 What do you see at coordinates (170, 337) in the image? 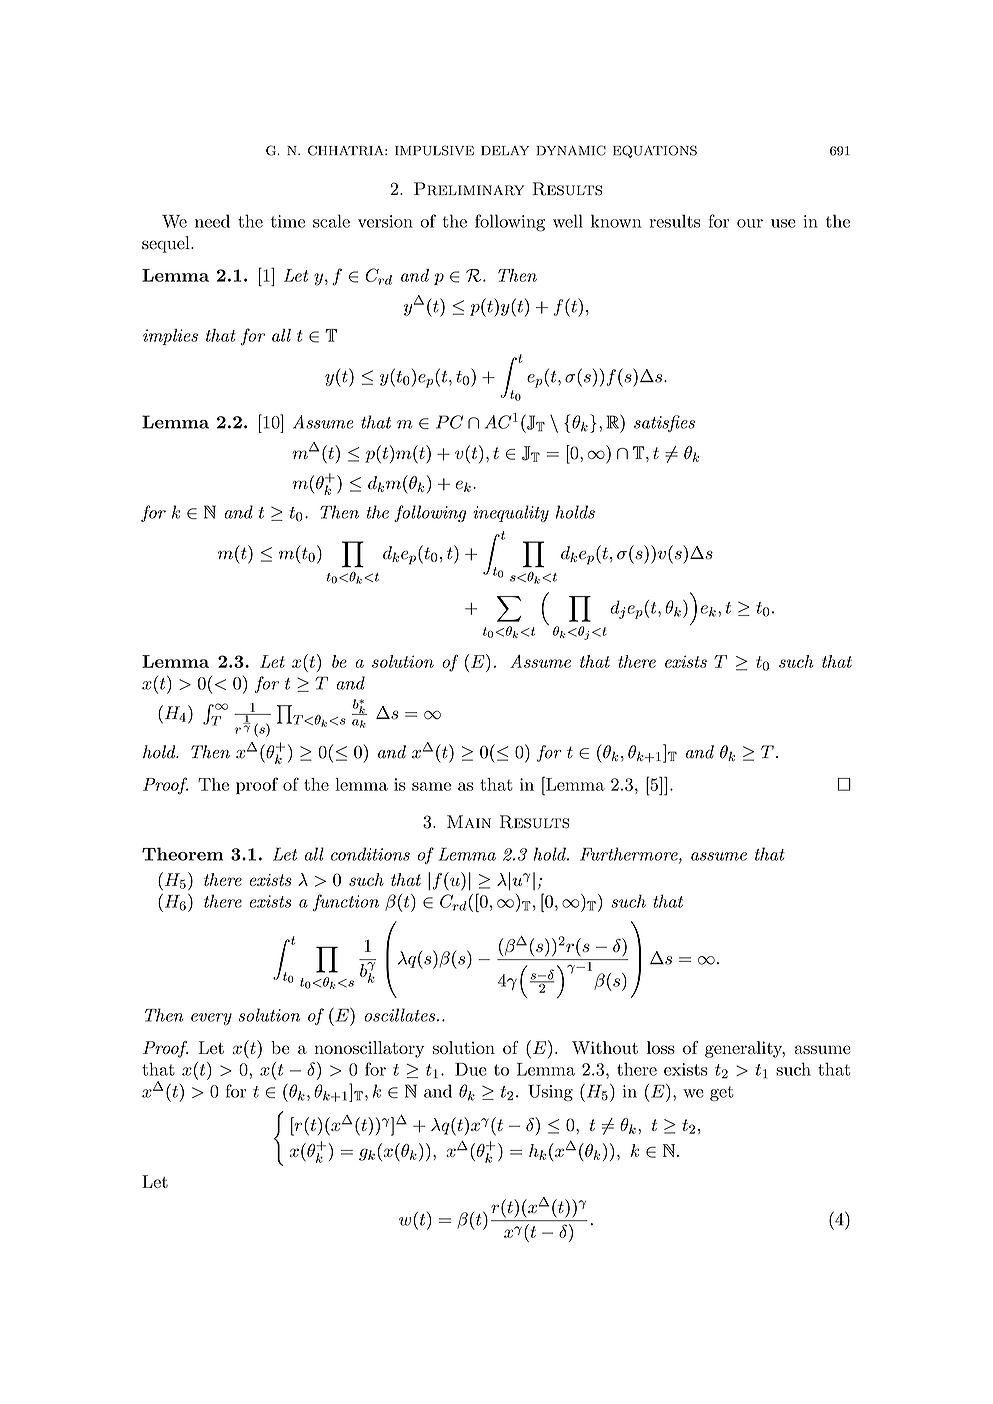
I see `implies` at bounding box center [170, 337].
